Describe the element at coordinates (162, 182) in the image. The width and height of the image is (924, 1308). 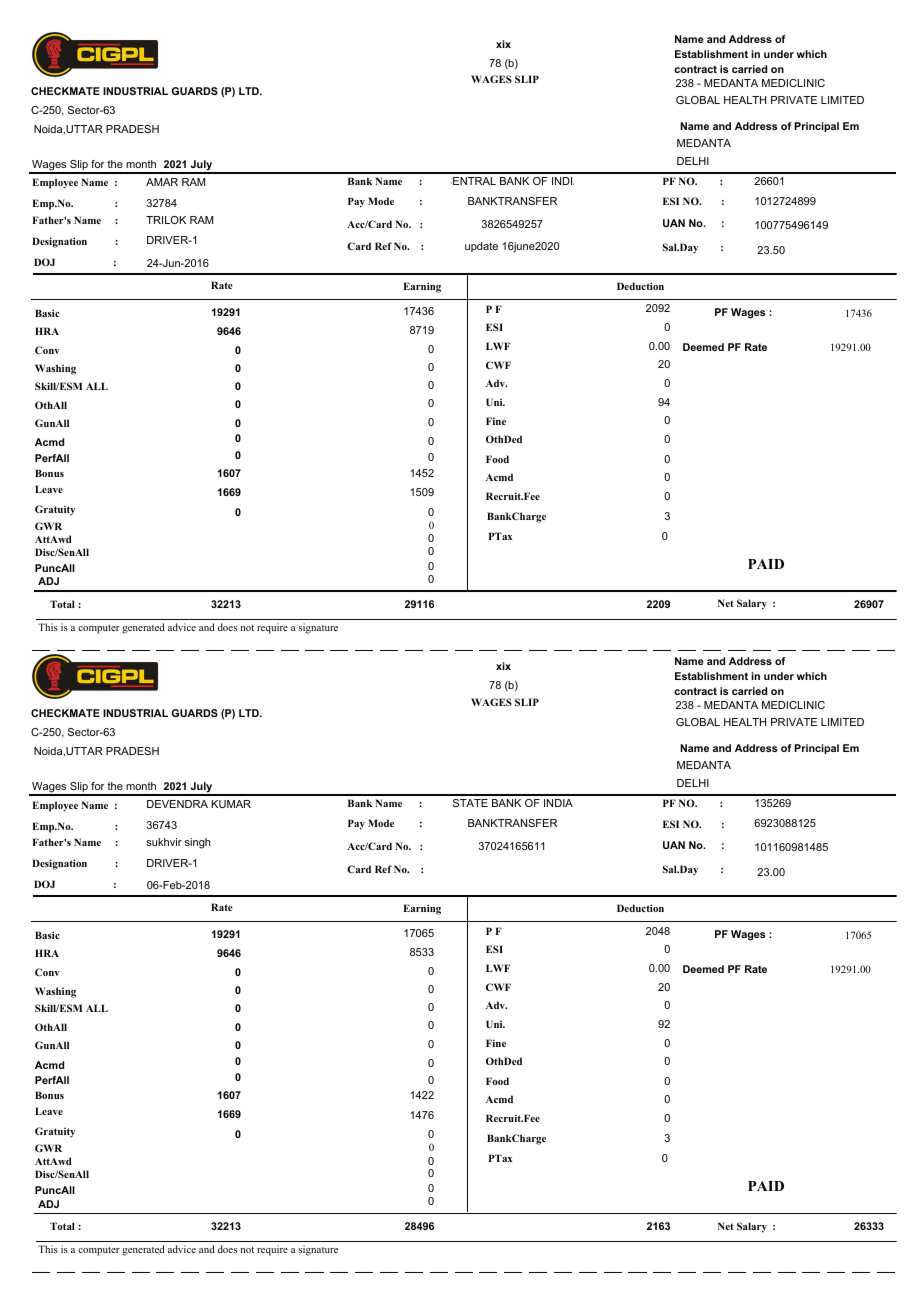
I see `AMAR` at that location.
